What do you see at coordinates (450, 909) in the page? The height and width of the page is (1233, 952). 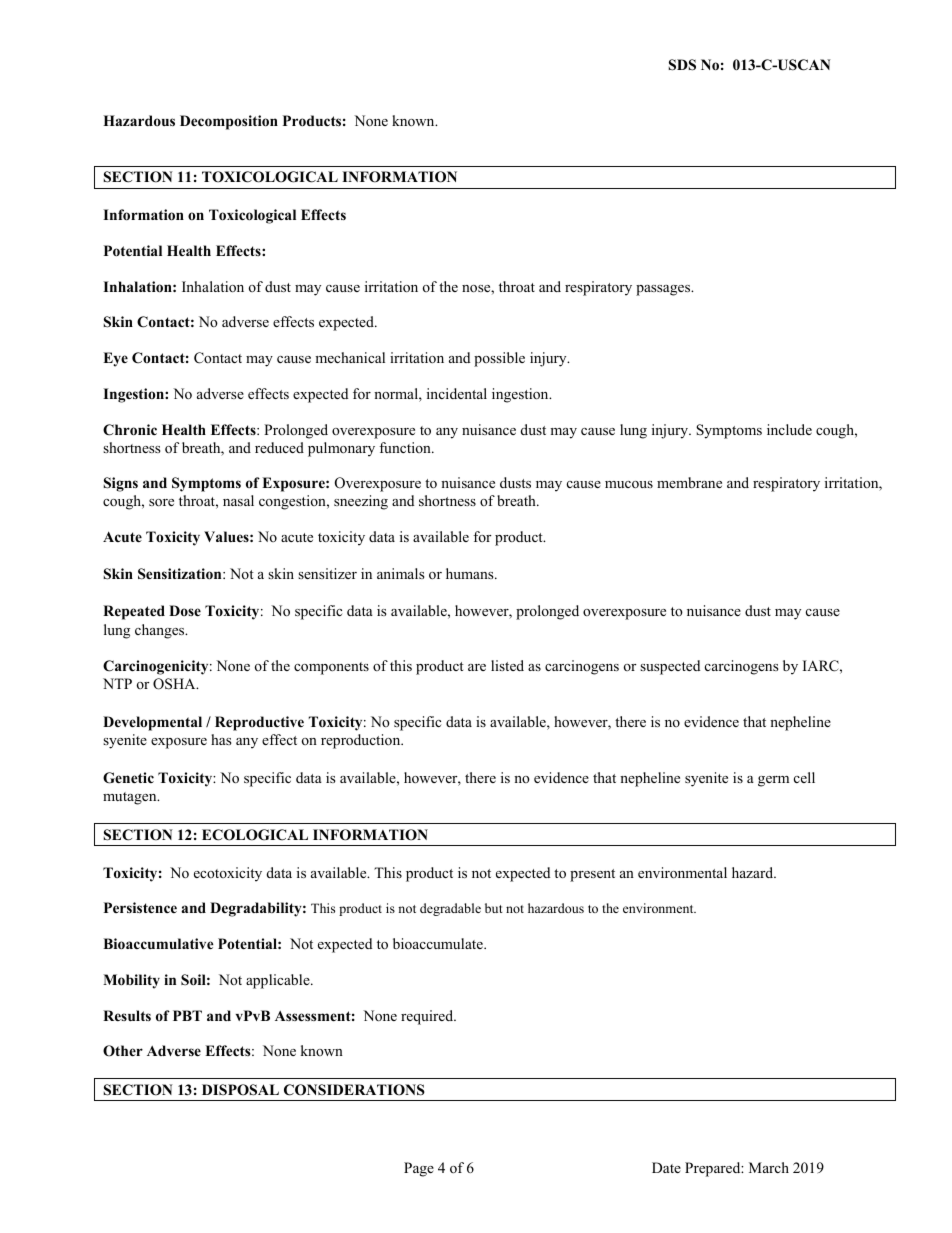 I see `degradable` at bounding box center [450, 909].
